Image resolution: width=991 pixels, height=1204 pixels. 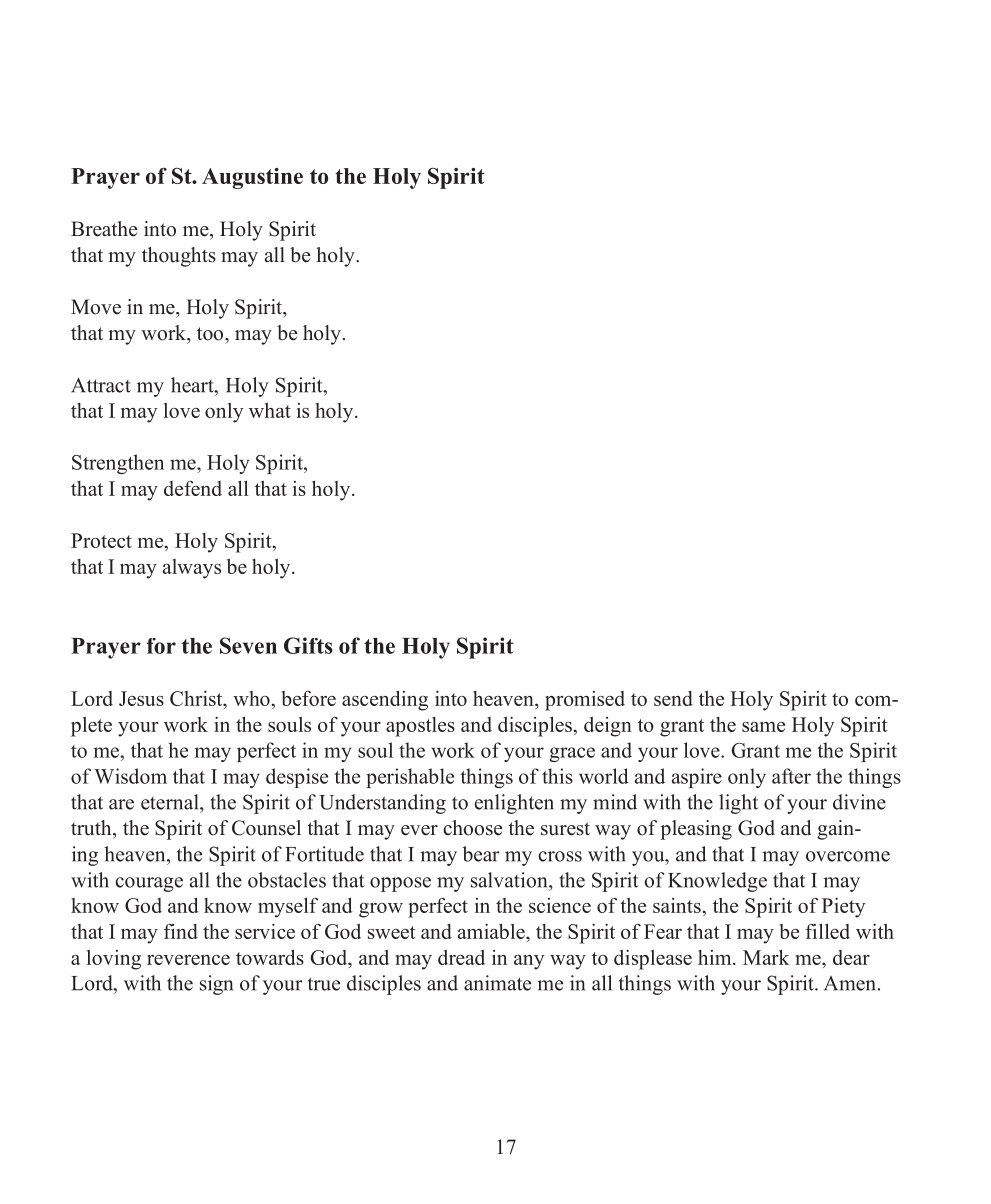 I want to click on dread, so click(x=461, y=957).
